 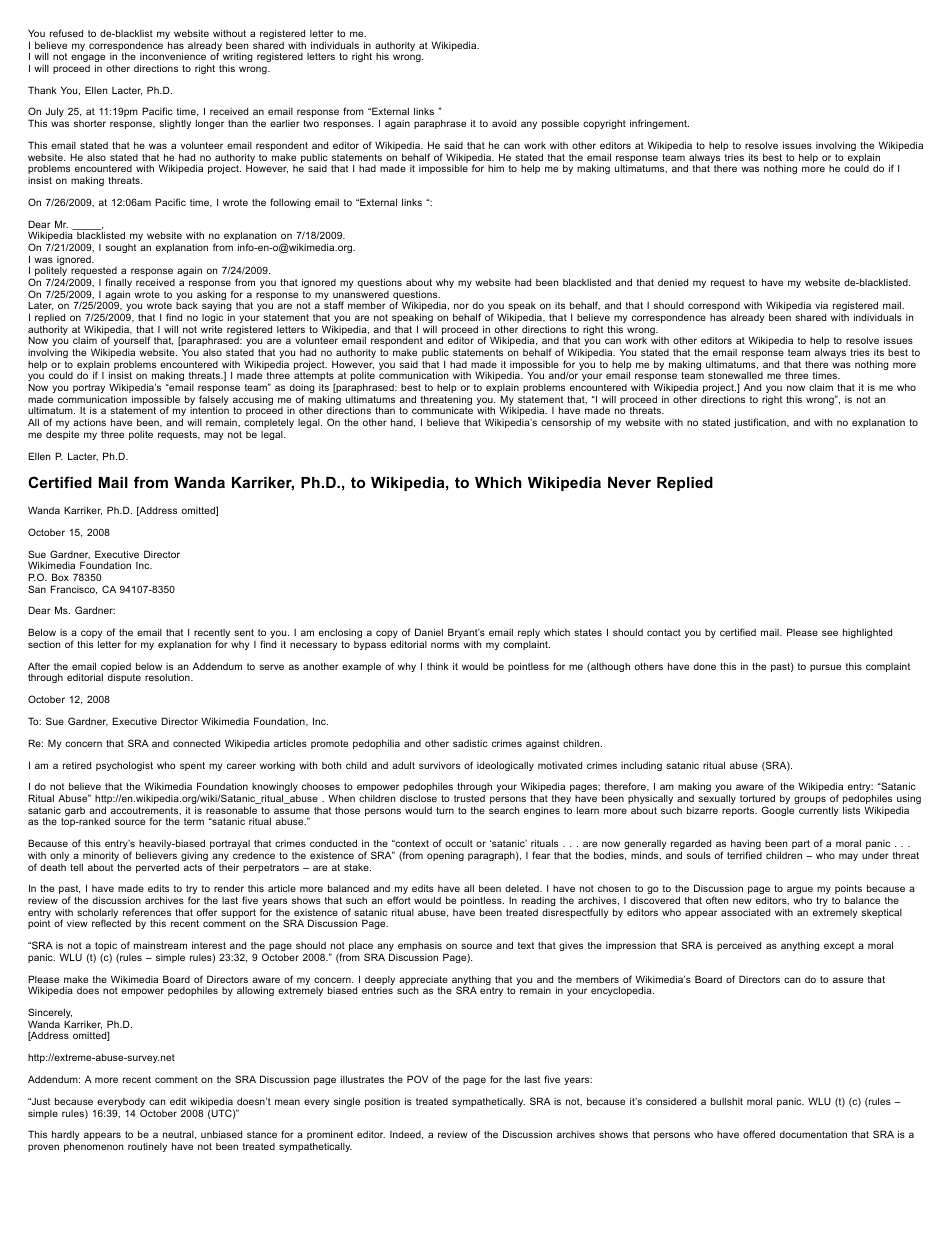 What do you see at coordinates (438, 666) in the document?
I see `think` at bounding box center [438, 666].
